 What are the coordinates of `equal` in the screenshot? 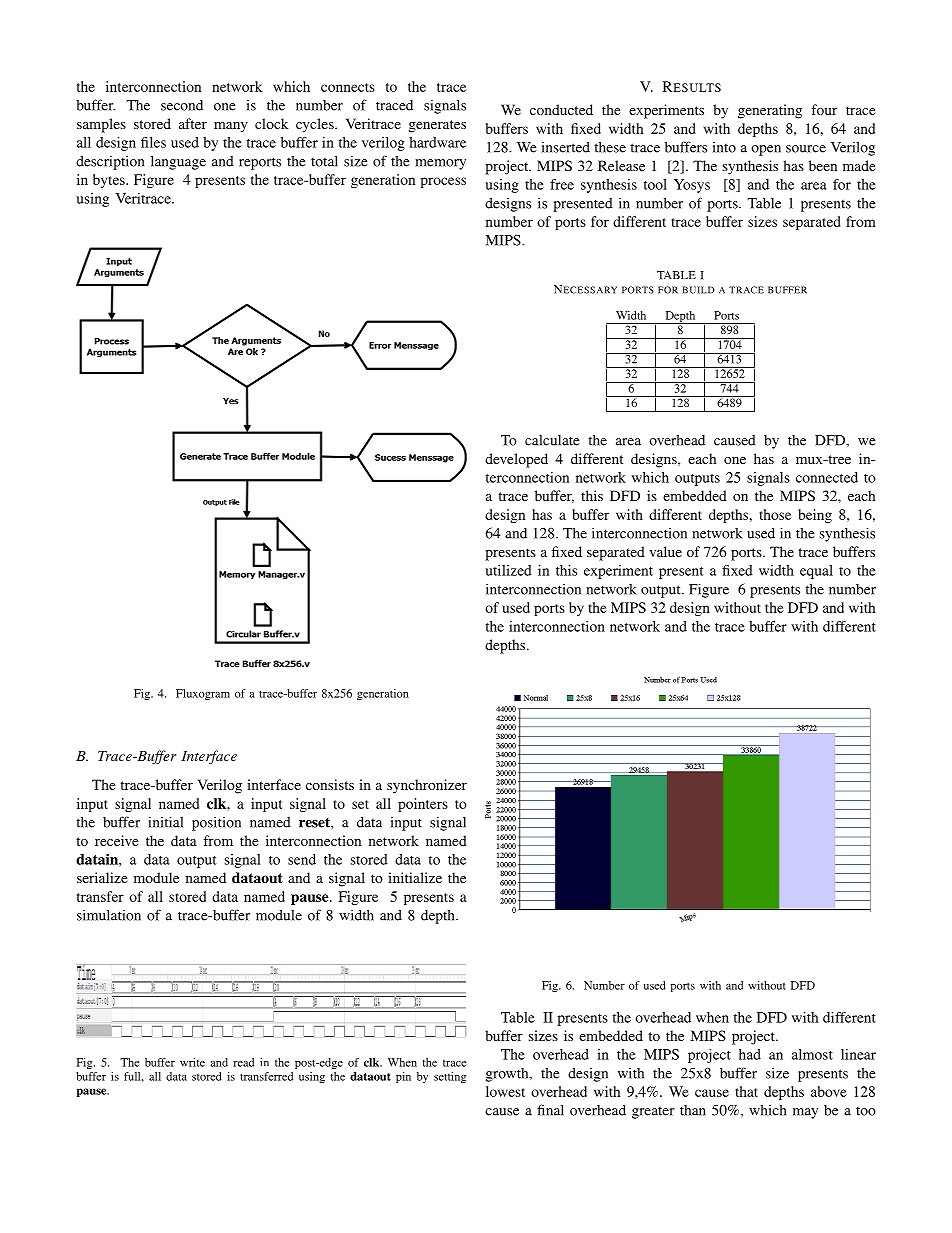 It's located at (816, 572).
